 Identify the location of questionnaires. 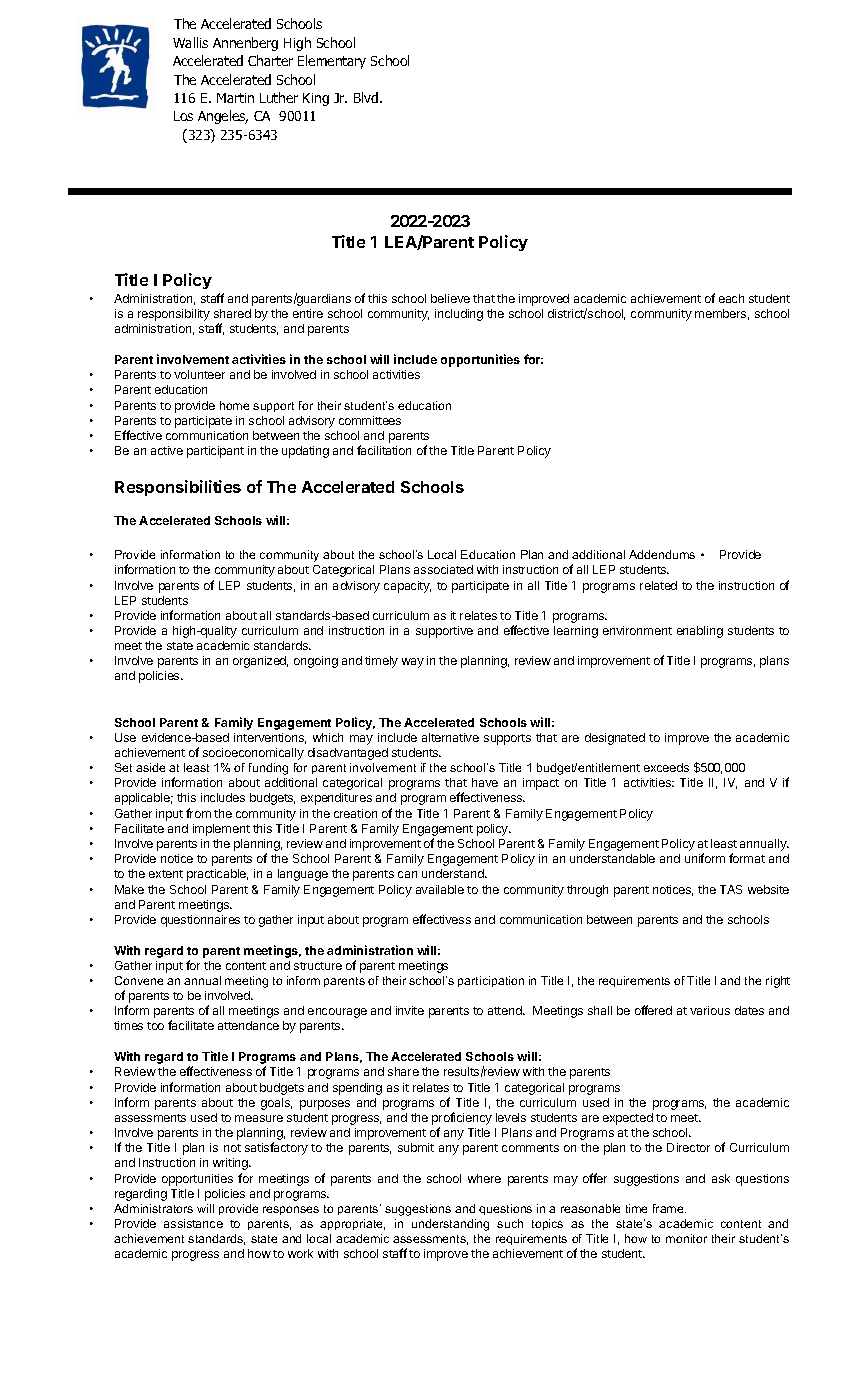
(200, 921).
